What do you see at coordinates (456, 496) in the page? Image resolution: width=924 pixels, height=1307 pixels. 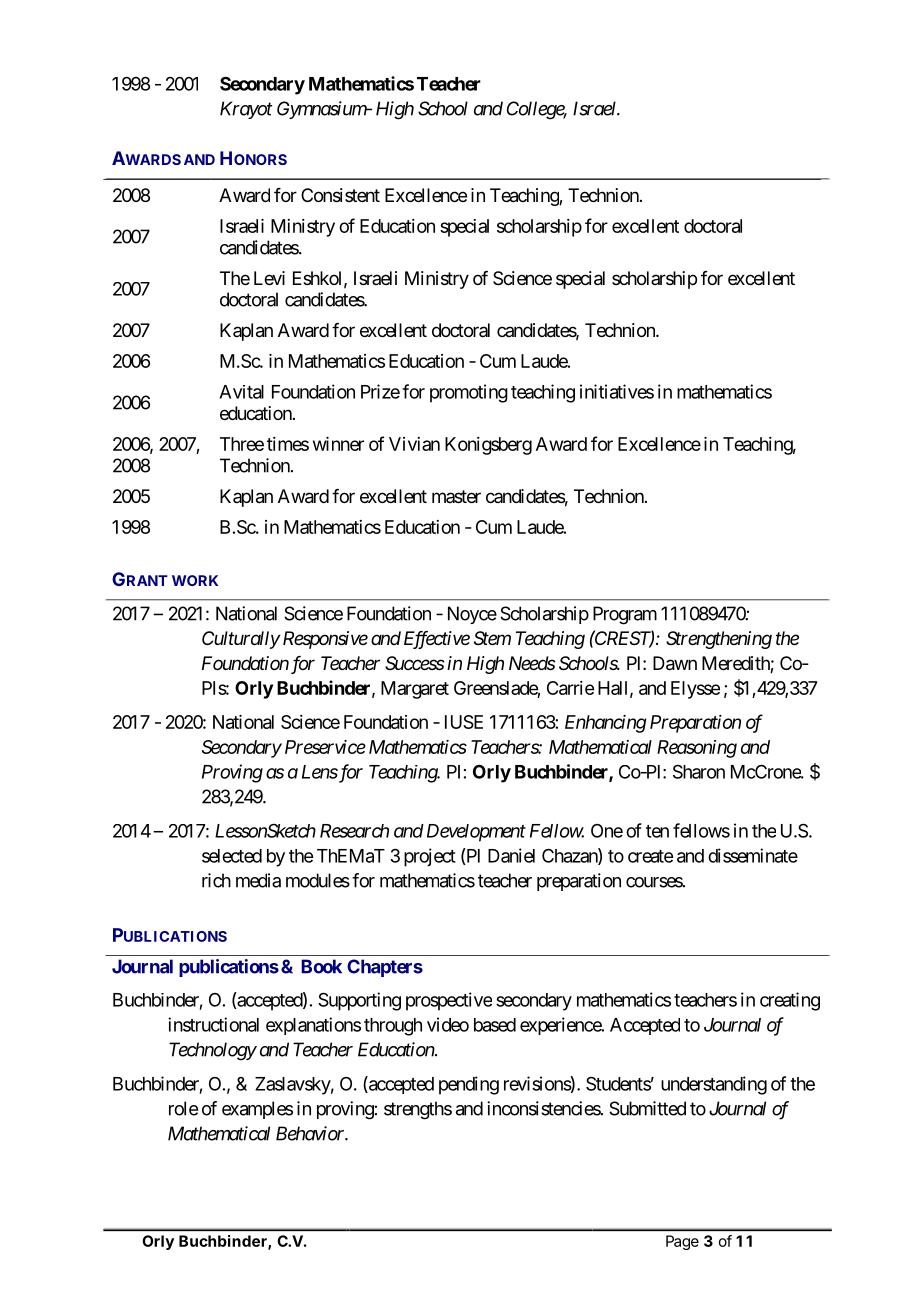 I see `master` at bounding box center [456, 496].
